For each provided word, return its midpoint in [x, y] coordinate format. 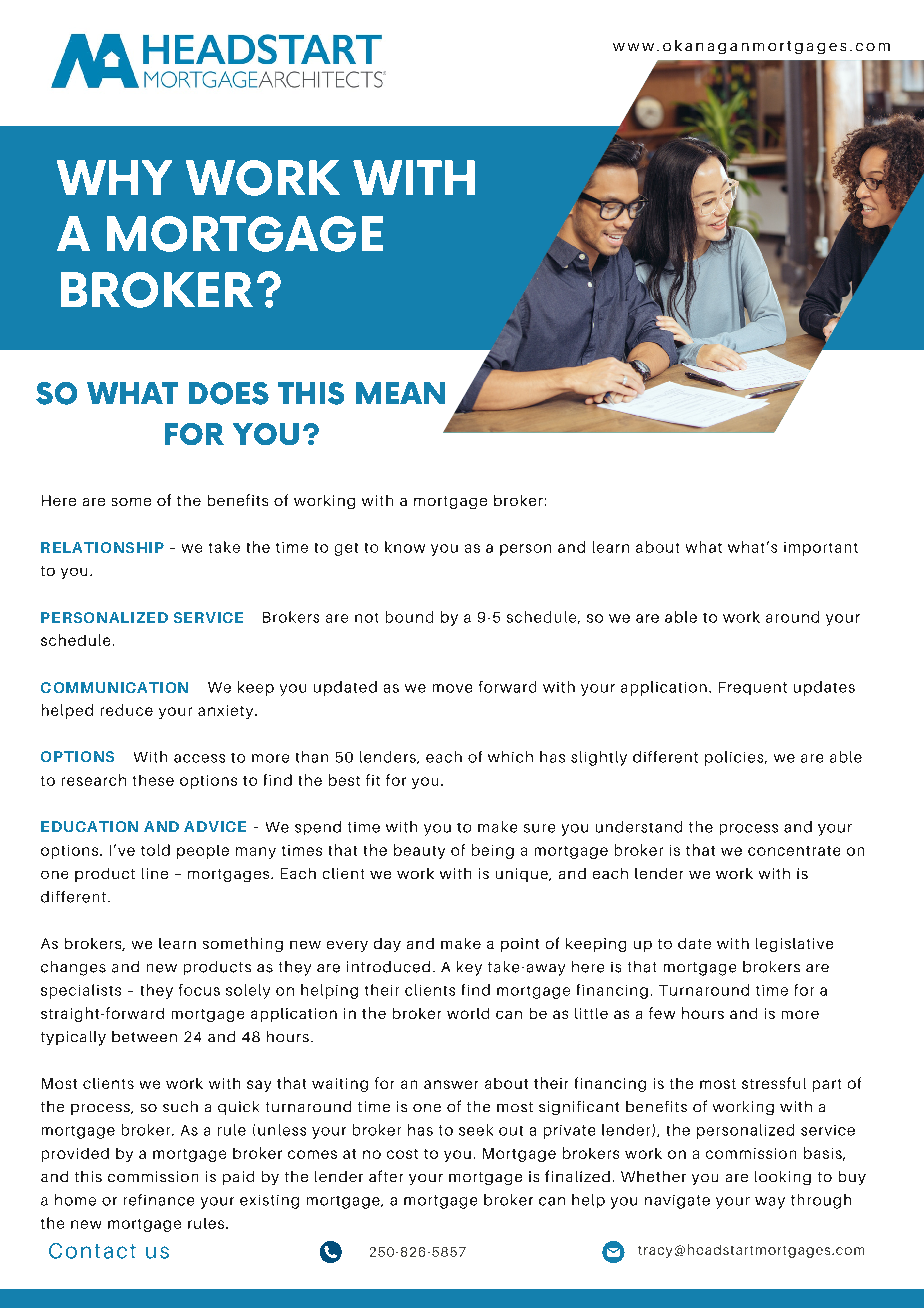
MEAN [400, 393]
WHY [114, 177]
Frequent [753, 688]
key [469, 968]
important [821, 549]
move [452, 688]
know [405, 547]
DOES [229, 393]
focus [199, 990]
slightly [599, 758]
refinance [159, 1200]
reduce [127, 710]
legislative [794, 945]
